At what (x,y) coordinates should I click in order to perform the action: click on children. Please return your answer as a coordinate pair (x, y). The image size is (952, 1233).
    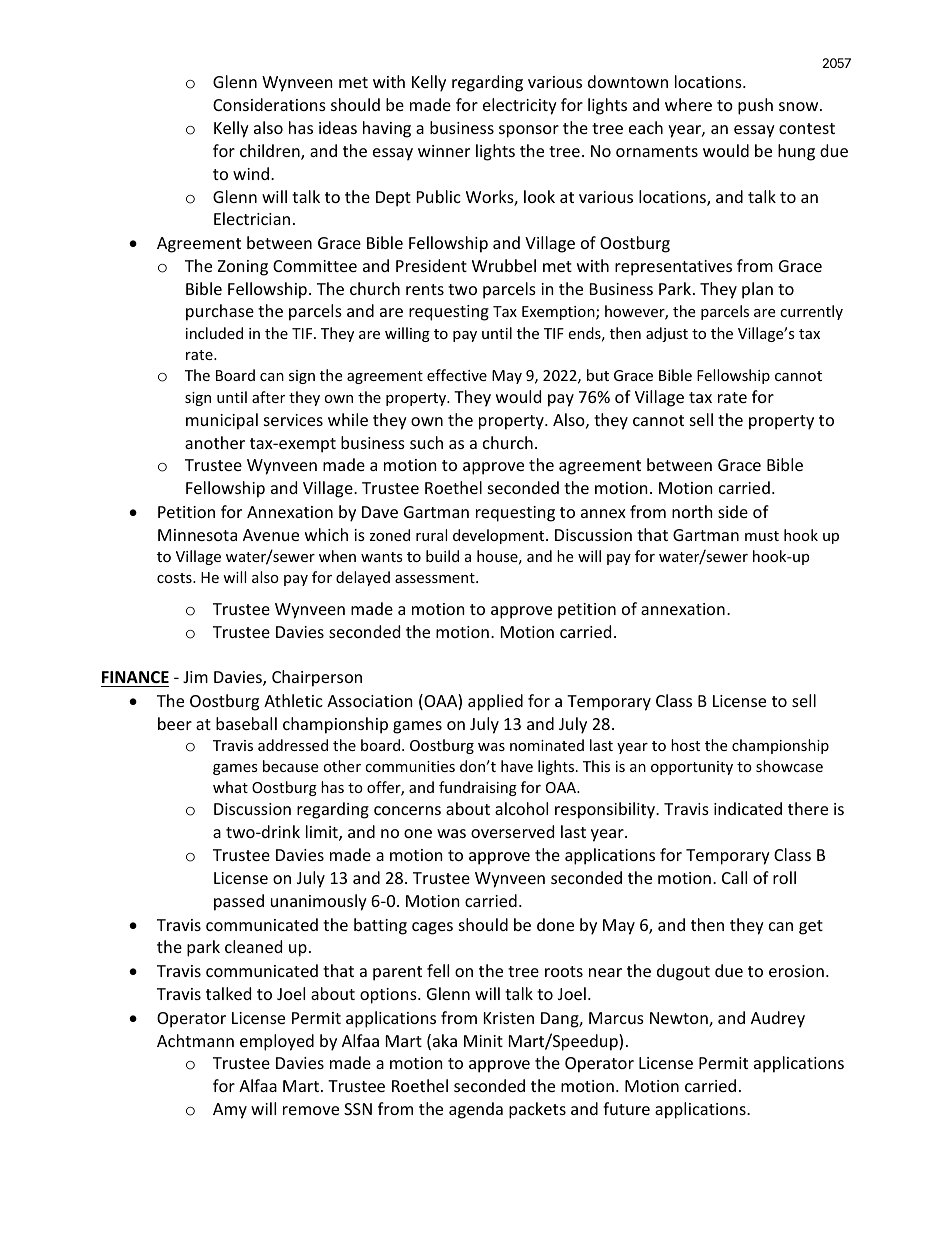
    Looking at the image, I should click on (271, 152).
